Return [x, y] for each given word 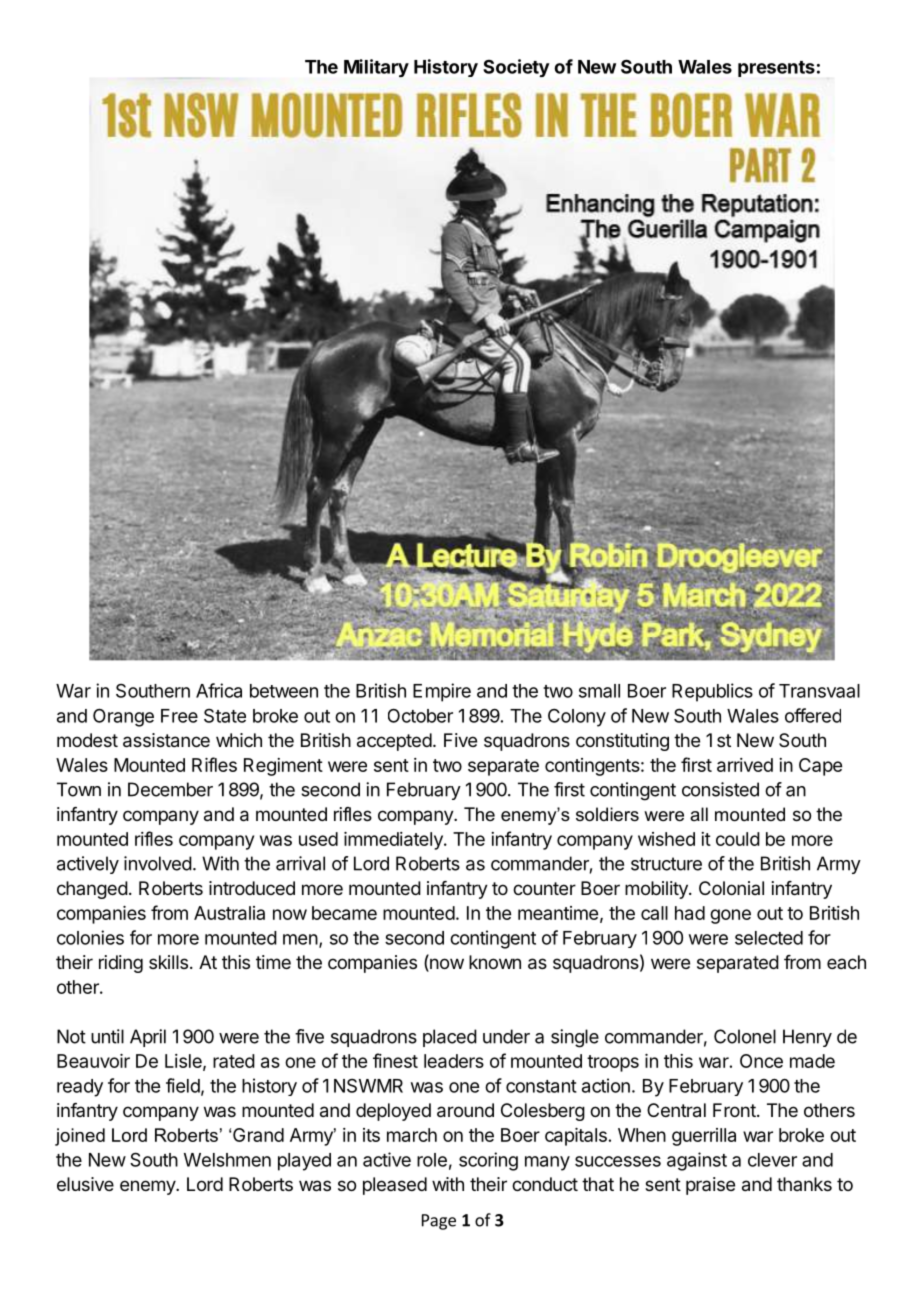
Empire [442, 692]
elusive [85, 1184]
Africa [219, 690]
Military [376, 68]
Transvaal [819, 691]
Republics [712, 692]
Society [516, 68]
